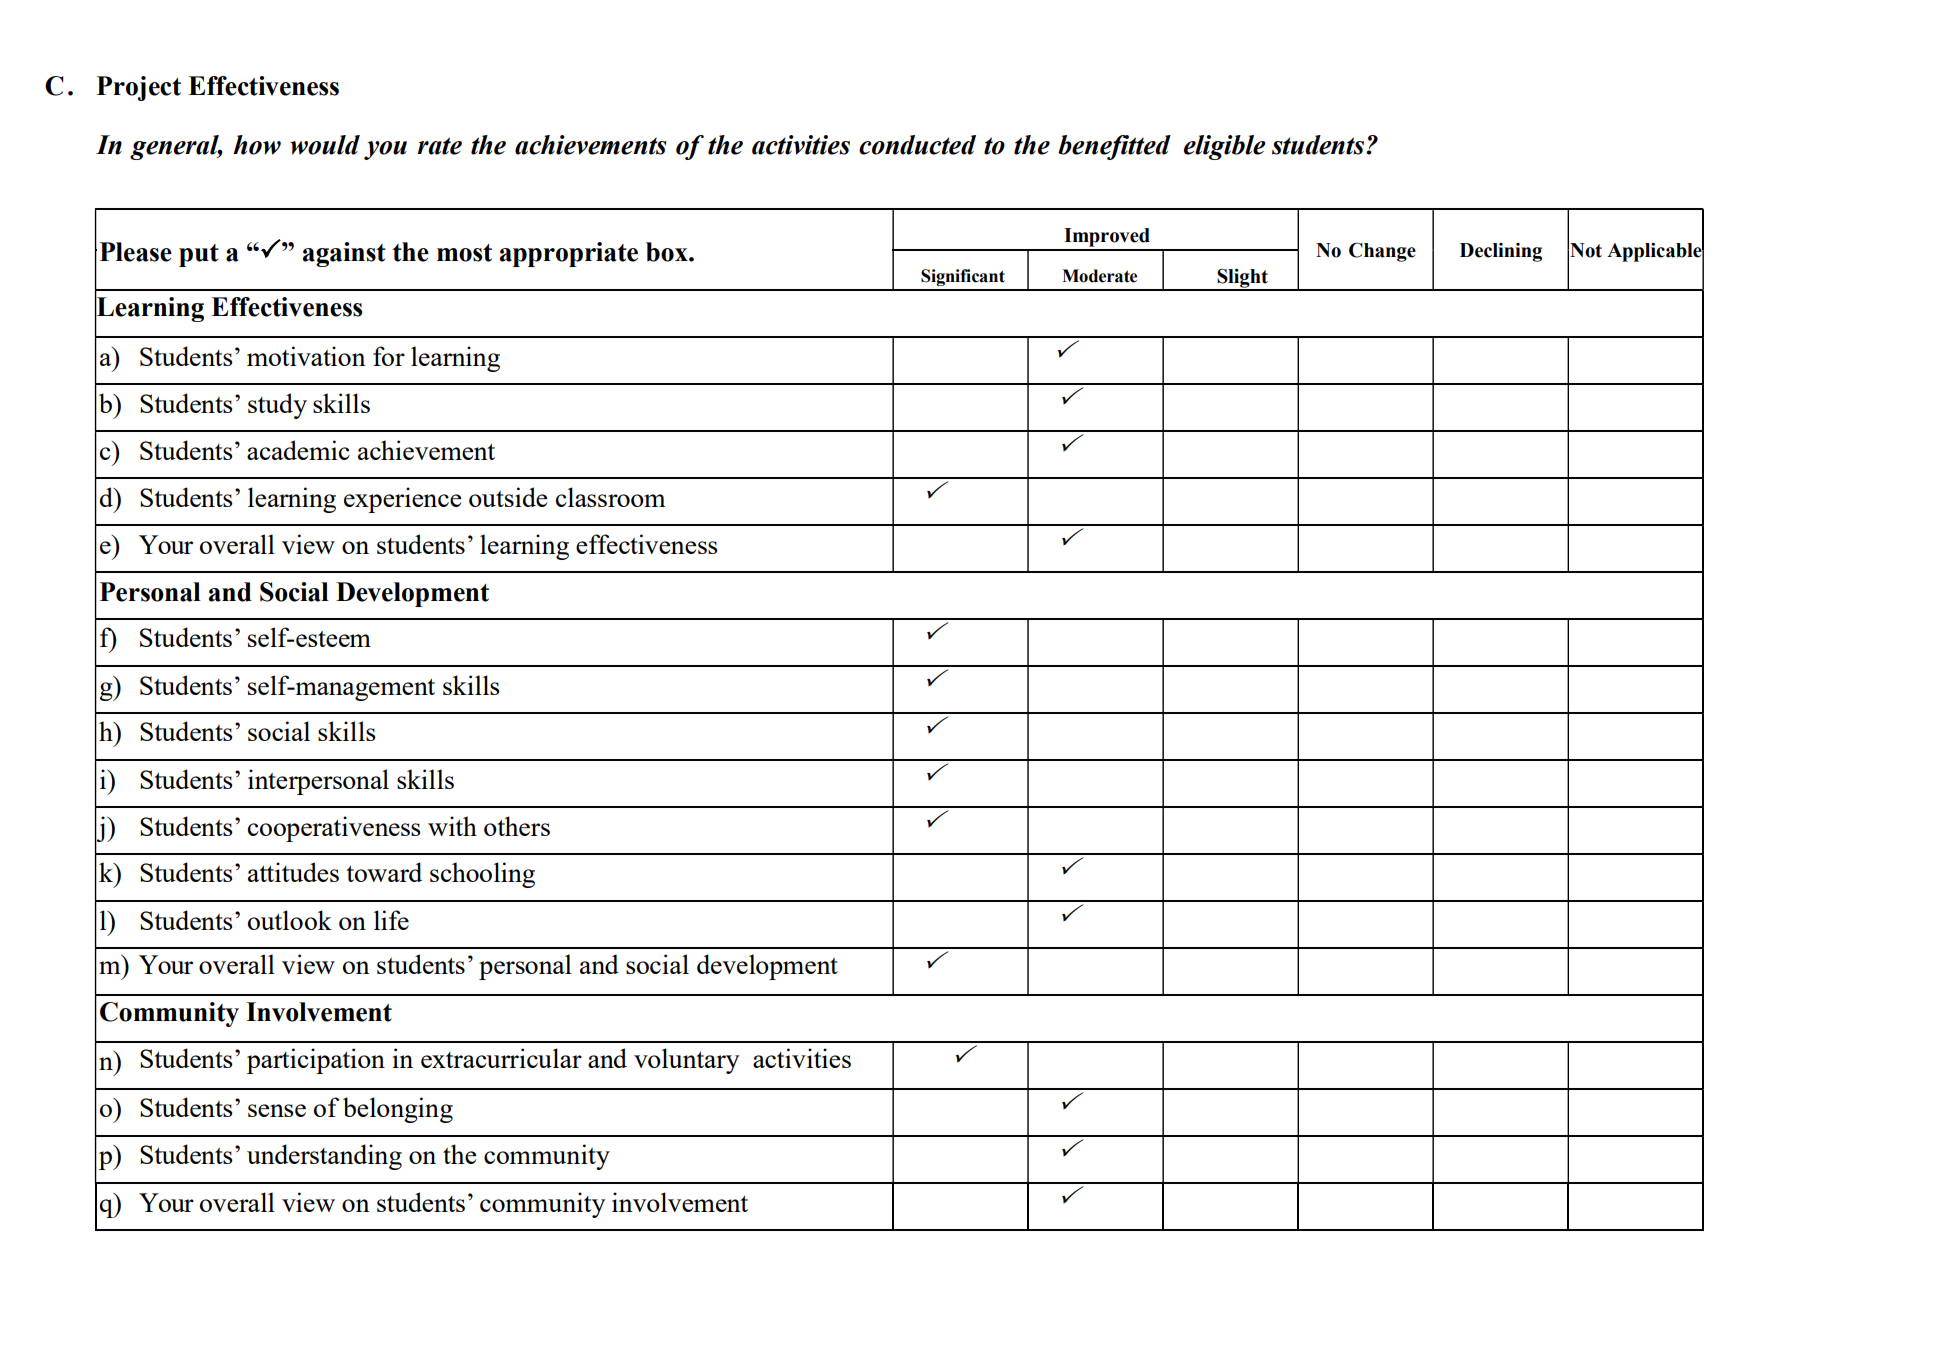 The height and width of the screenshot is (1368, 1935). I want to click on experience, so click(402, 500).
